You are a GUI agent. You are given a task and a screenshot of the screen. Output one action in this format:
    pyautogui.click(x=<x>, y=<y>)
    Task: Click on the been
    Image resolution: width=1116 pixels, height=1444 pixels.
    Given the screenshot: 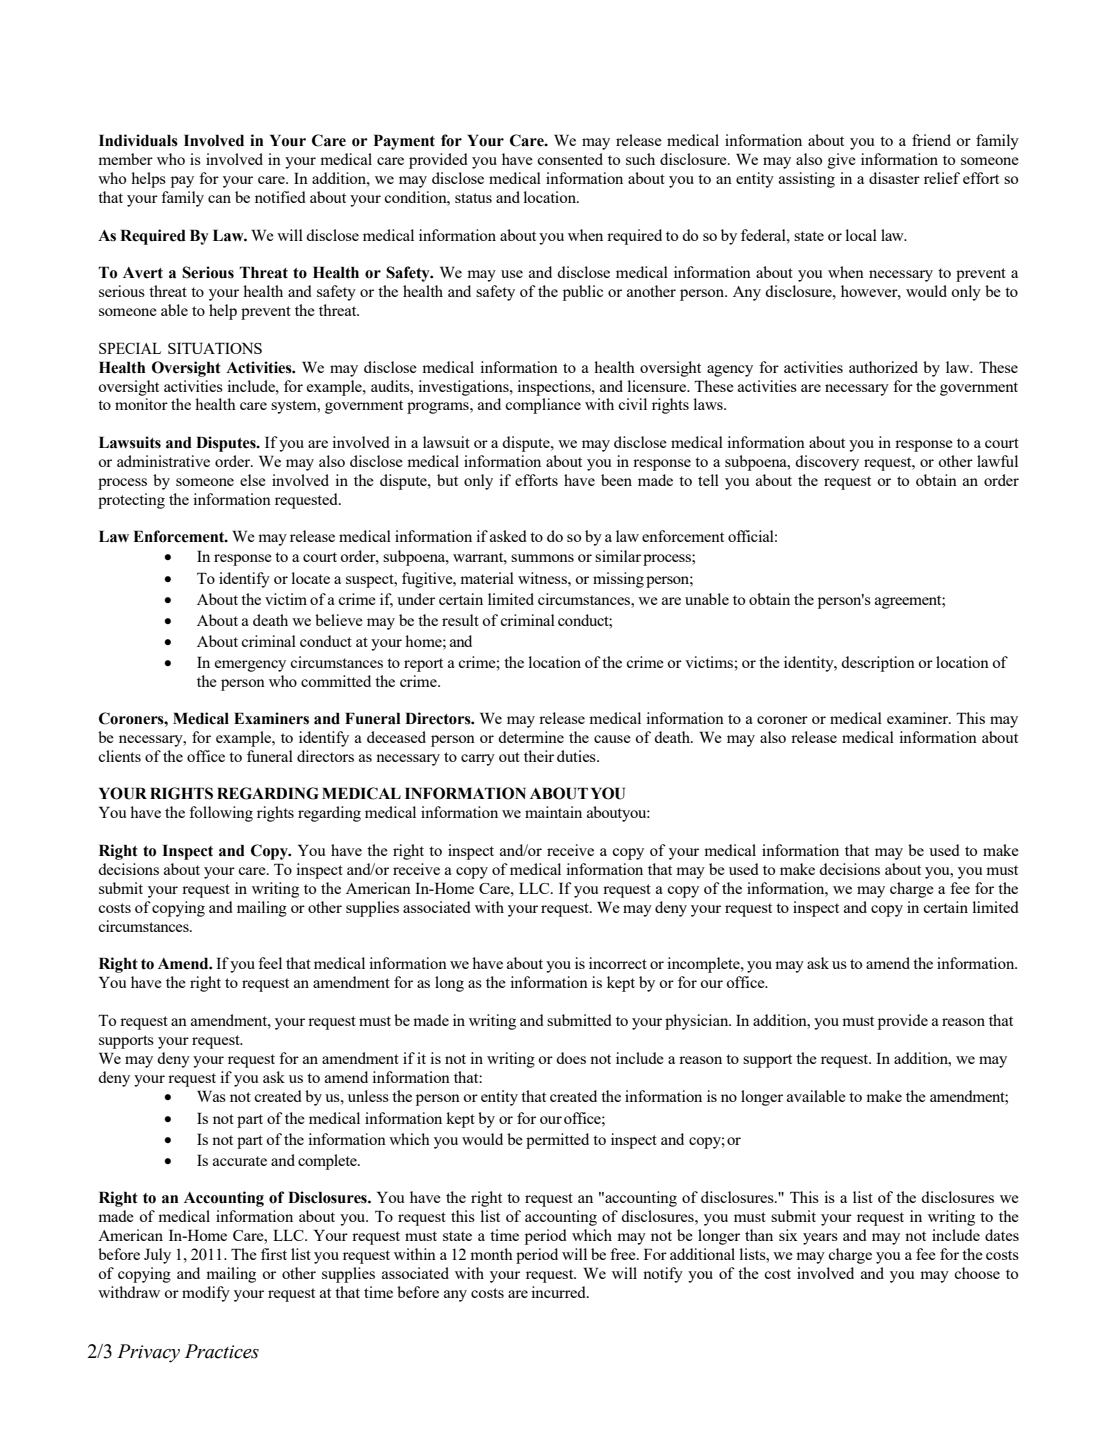 What is the action you would take?
    pyautogui.click(x=616, y=480)
